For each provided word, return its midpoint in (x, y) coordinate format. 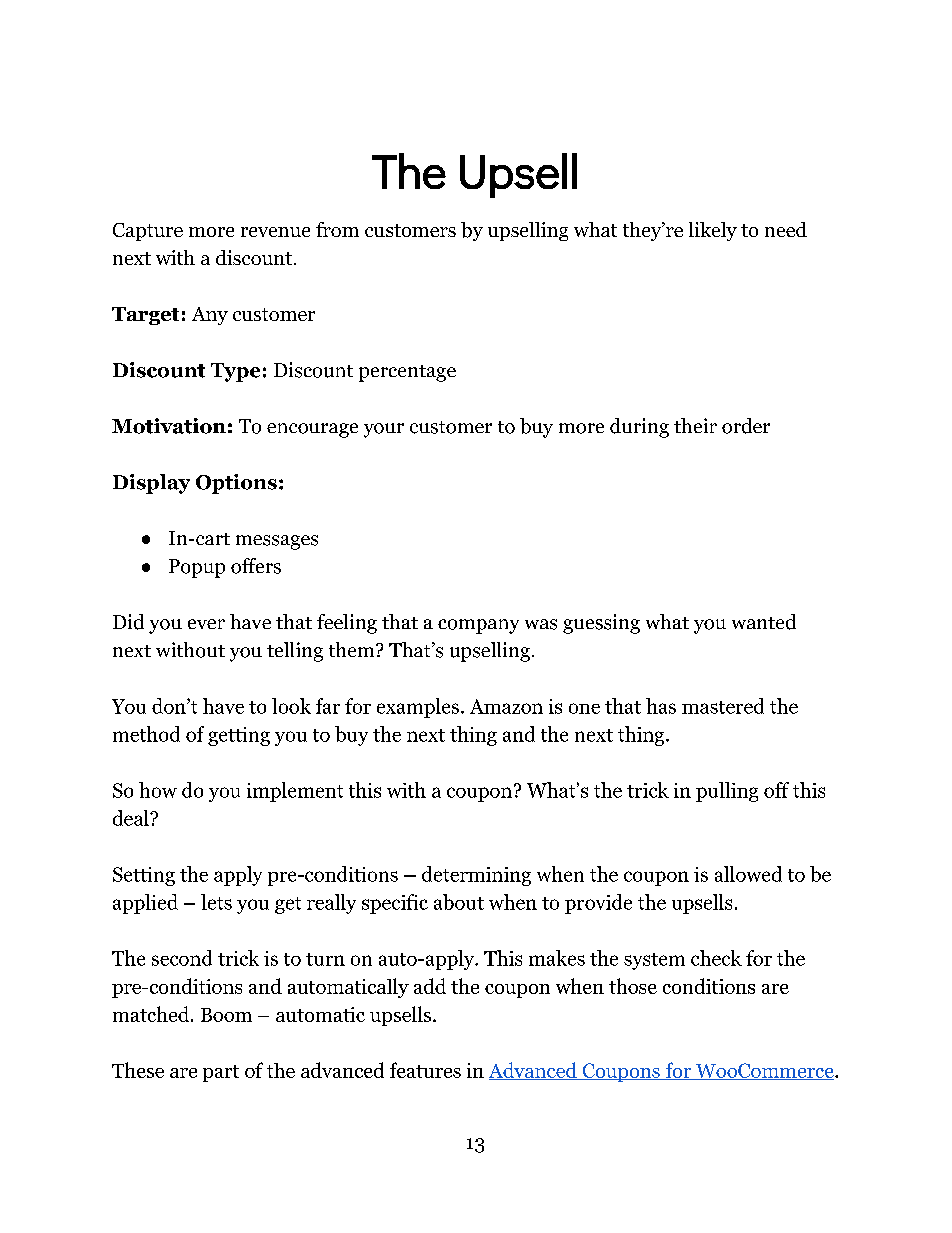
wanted (764, 622)
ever (206, 624)
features (425, 1070)
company (478, 626)
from (337, 229)
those (633, 986)
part (221, 1073)
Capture (148, 232)
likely (713, 231)
